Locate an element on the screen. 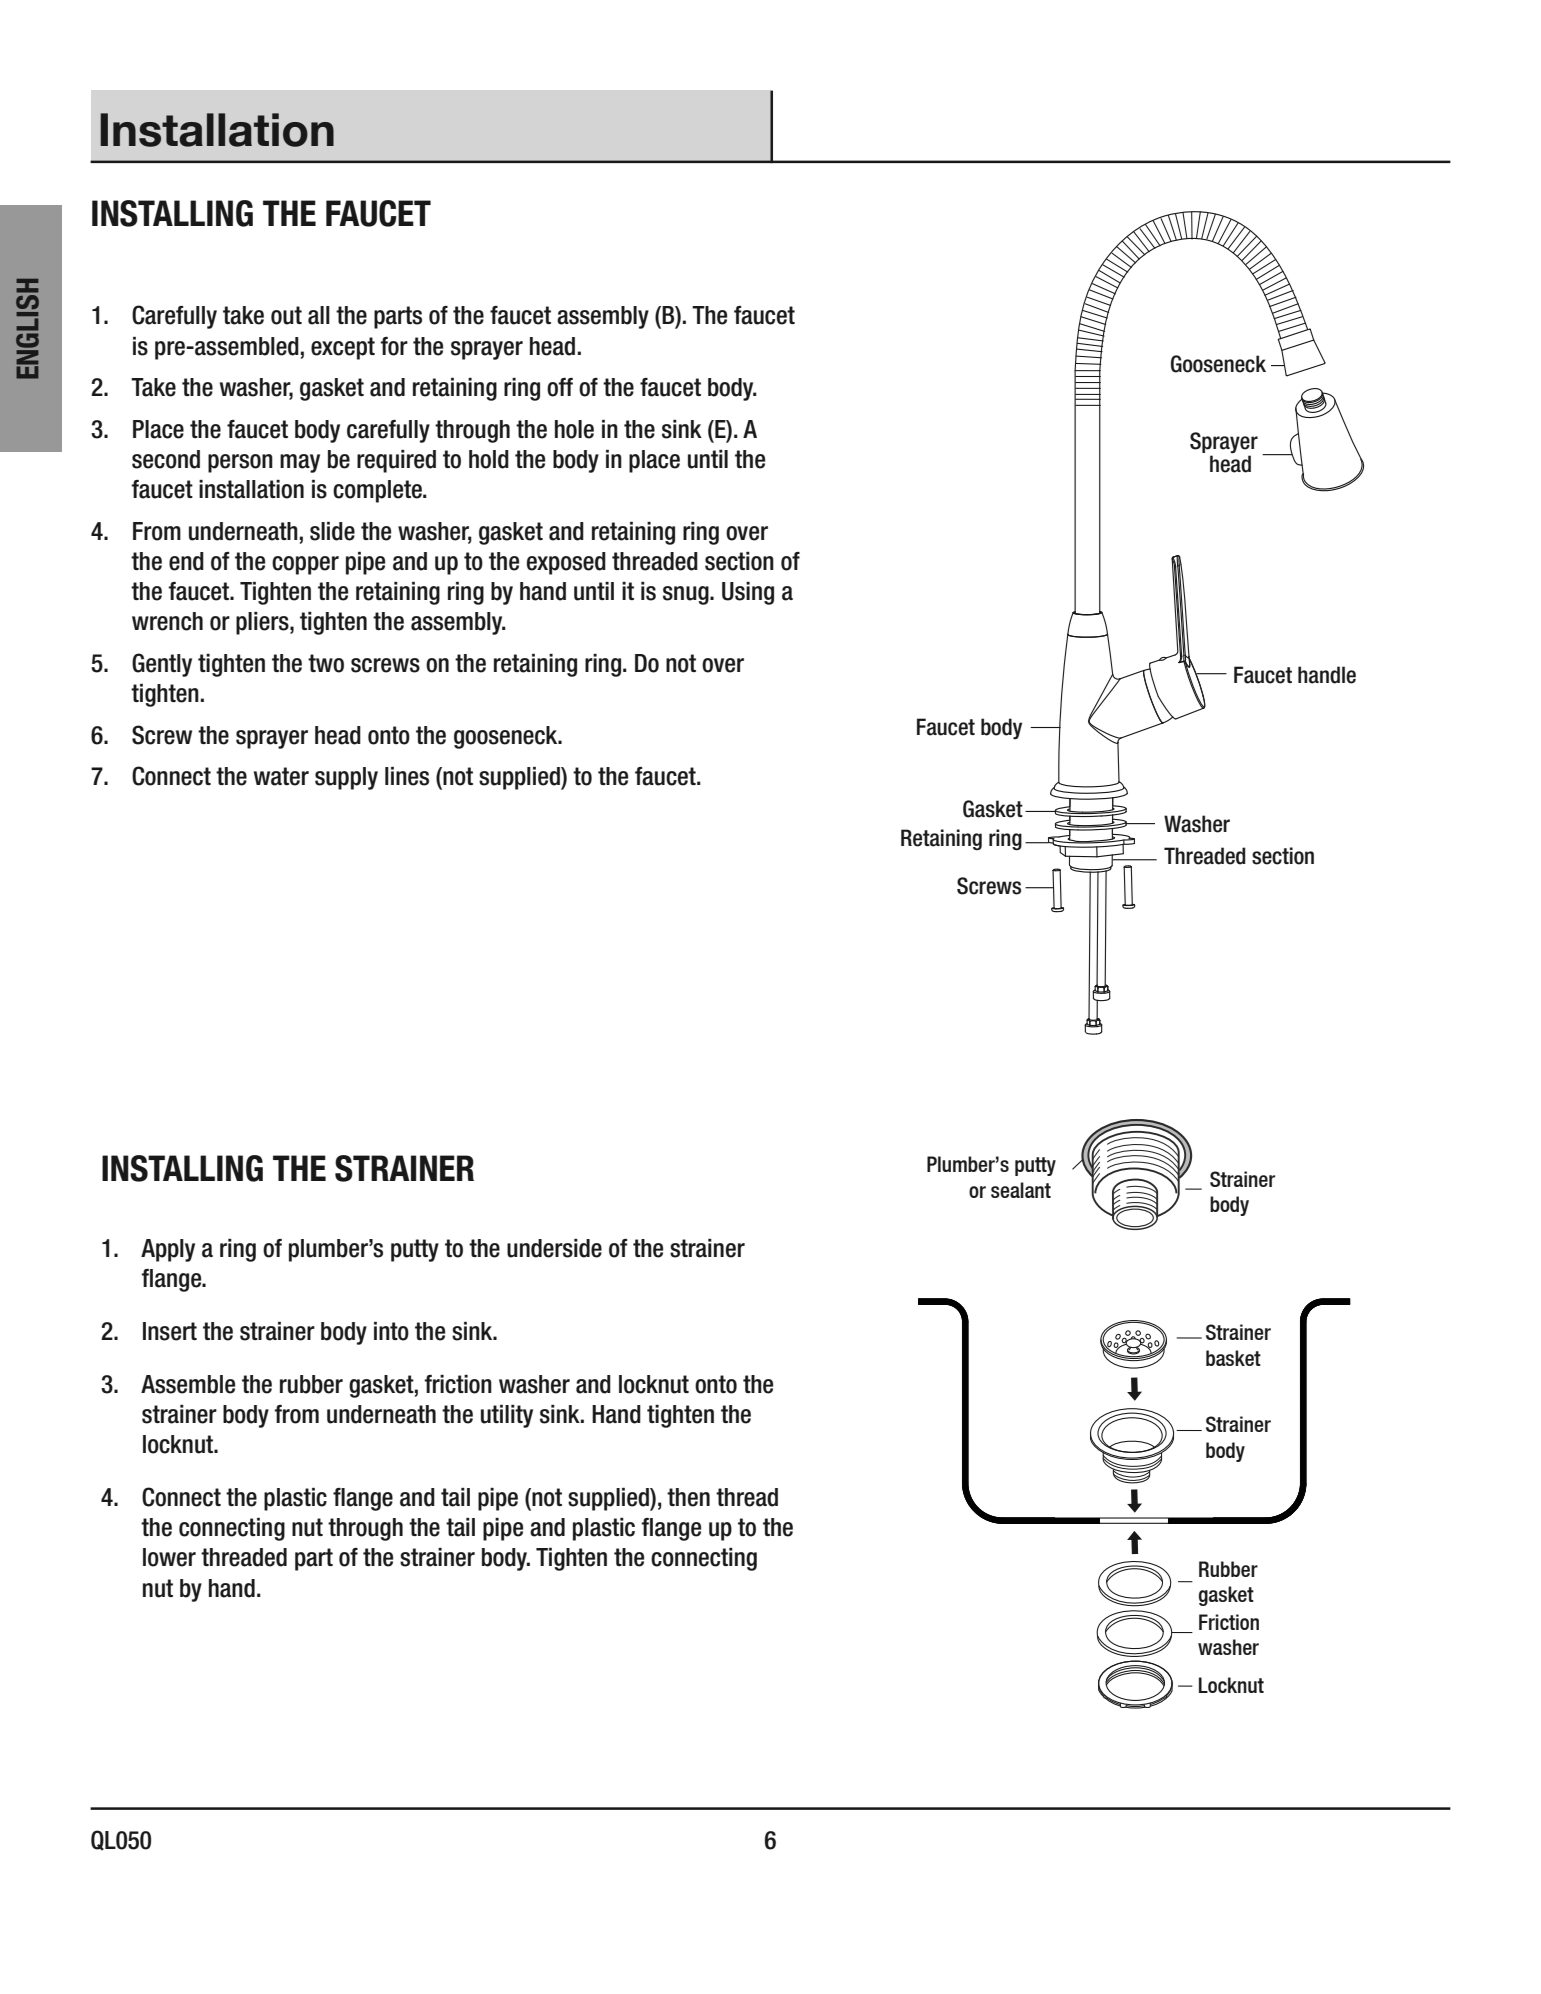  then is located at coordinates (688, 1497).
